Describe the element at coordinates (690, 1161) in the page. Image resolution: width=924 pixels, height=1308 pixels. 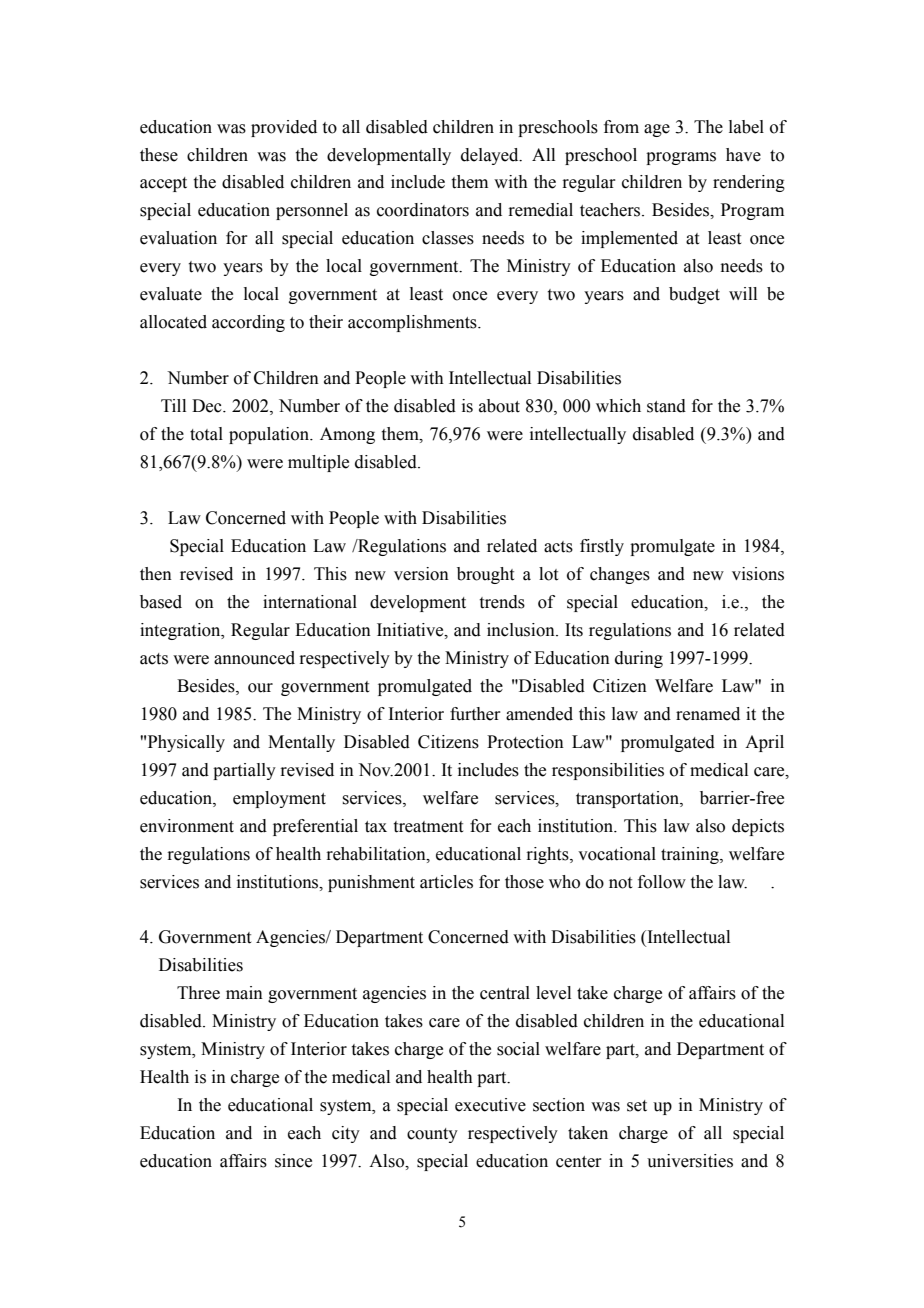
I see `universities` at that location.
